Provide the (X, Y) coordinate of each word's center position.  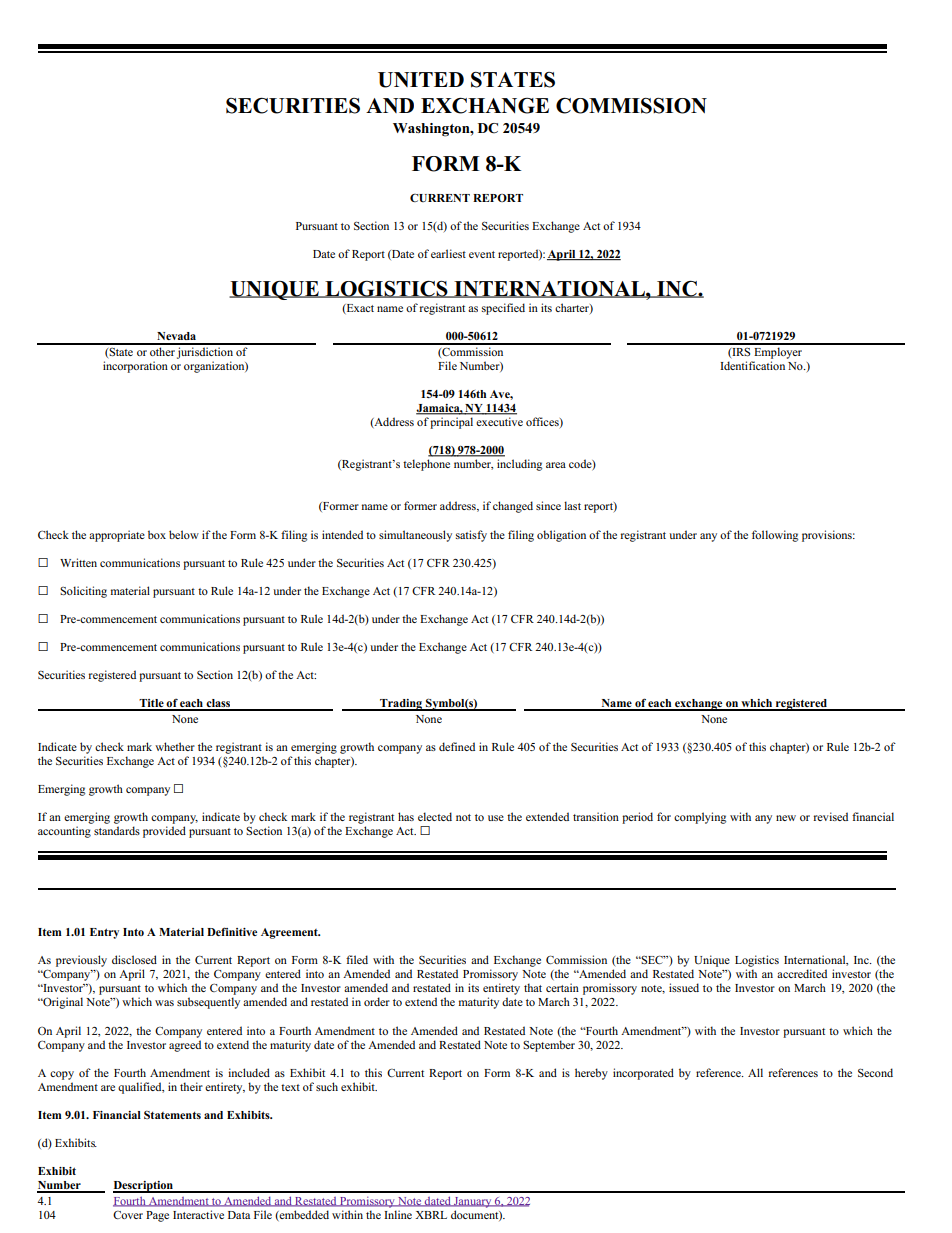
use (496, 818)
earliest (448, 253)
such (327, 1086)
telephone (426, 465)
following (775, 536)
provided (164, 832)
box (157, 534)
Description (144, 1187)
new (786, 818)
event (482, 254)
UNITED (421, 80)
